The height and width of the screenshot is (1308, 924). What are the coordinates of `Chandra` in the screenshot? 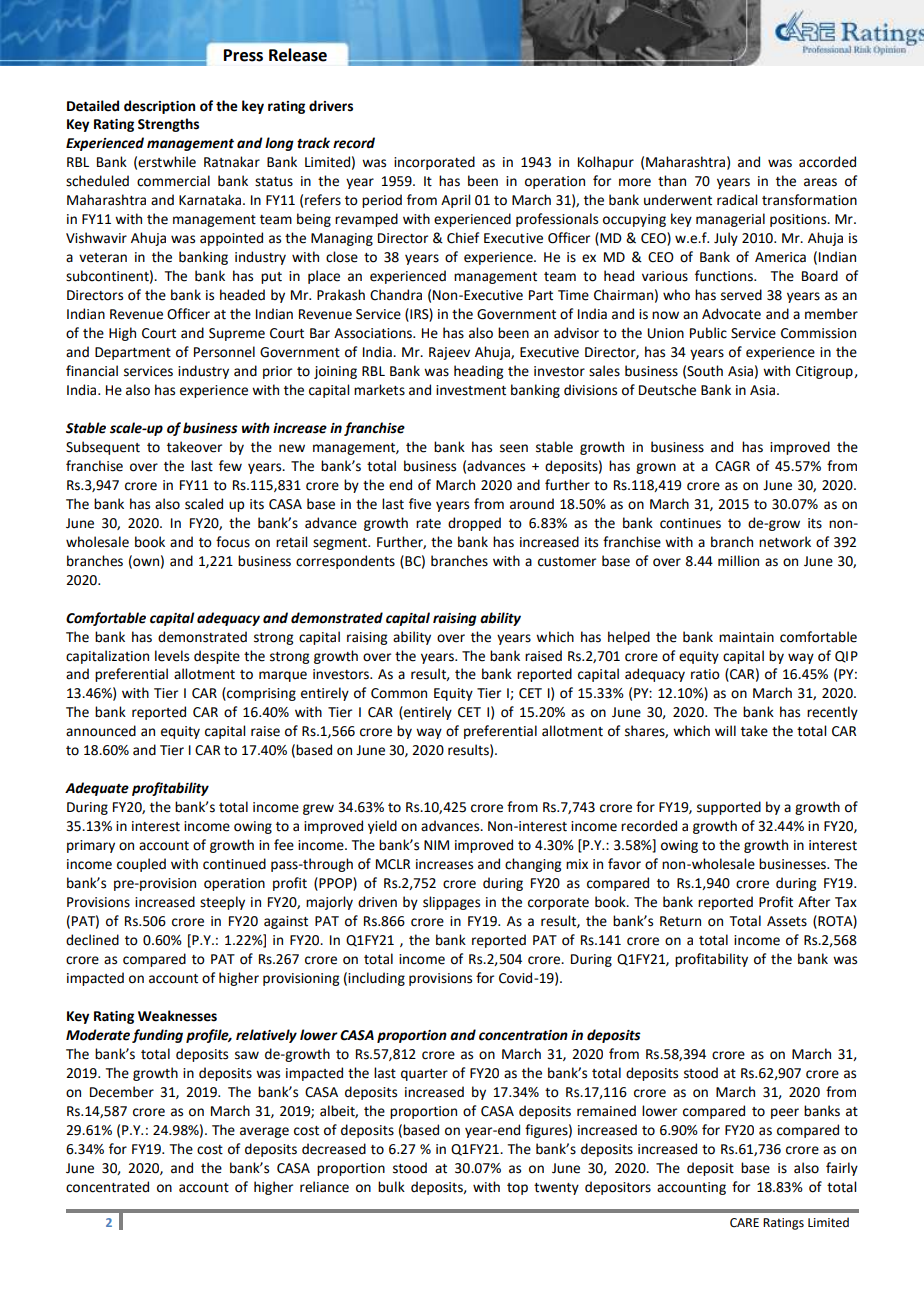 It's located at (396, 295).
